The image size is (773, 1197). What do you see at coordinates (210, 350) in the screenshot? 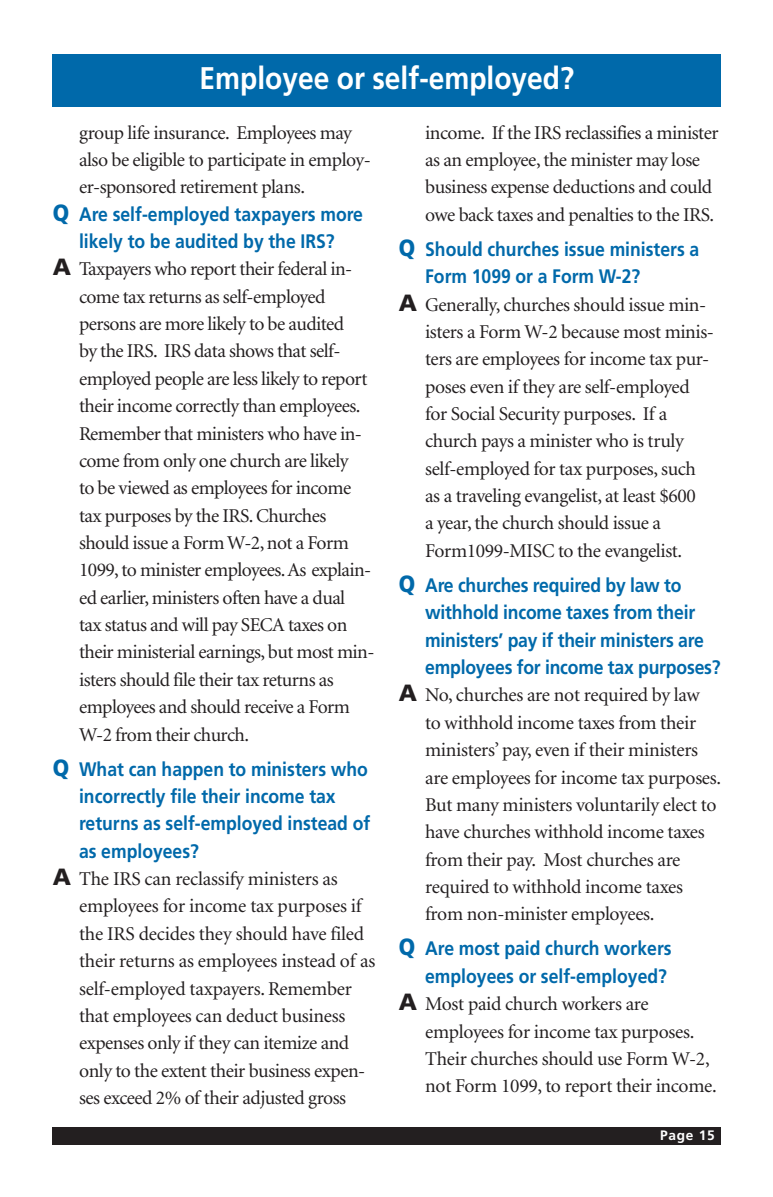
I see `data` at bounding box center [210, 350].
